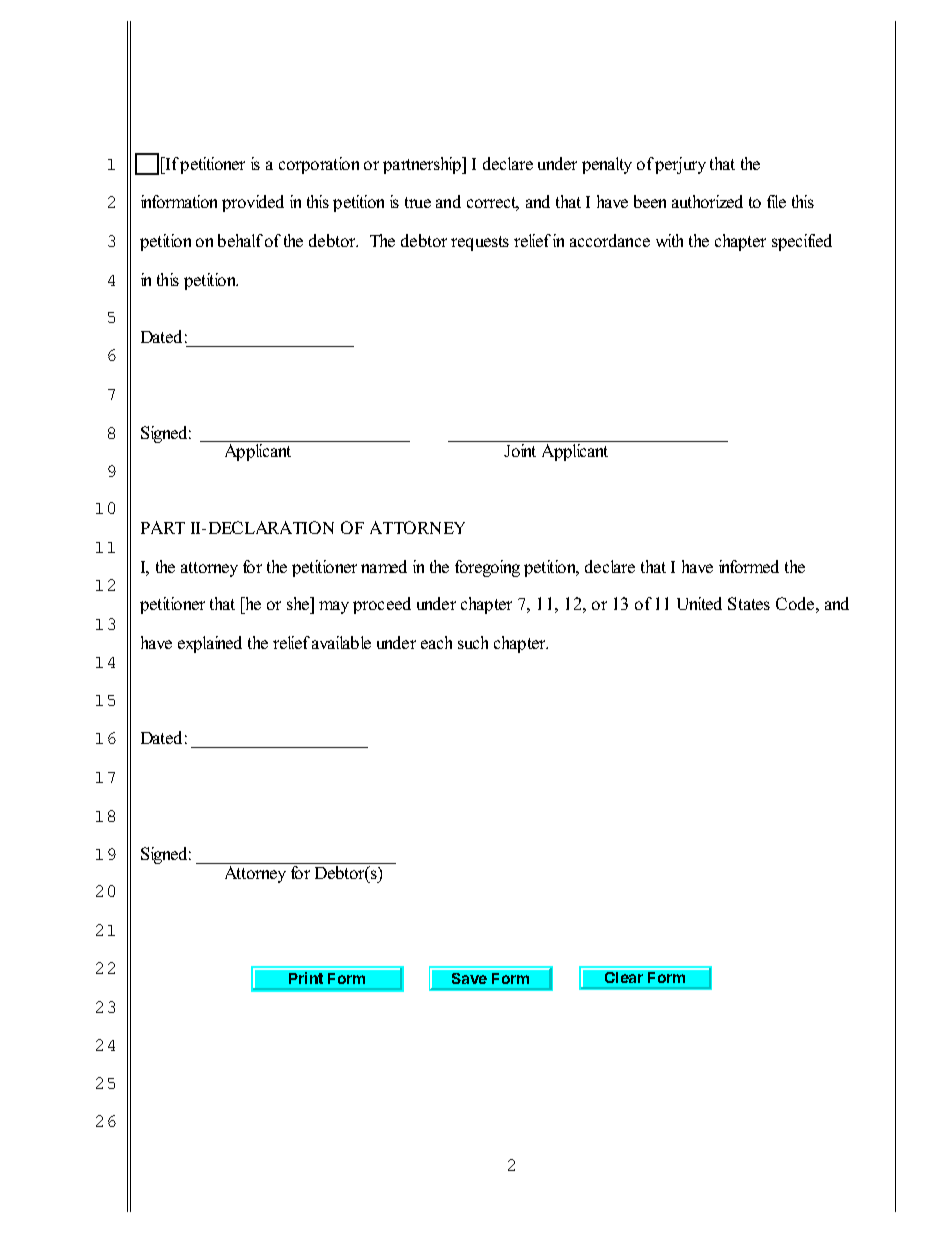  I want to click on Joint, so click(520, 450).
